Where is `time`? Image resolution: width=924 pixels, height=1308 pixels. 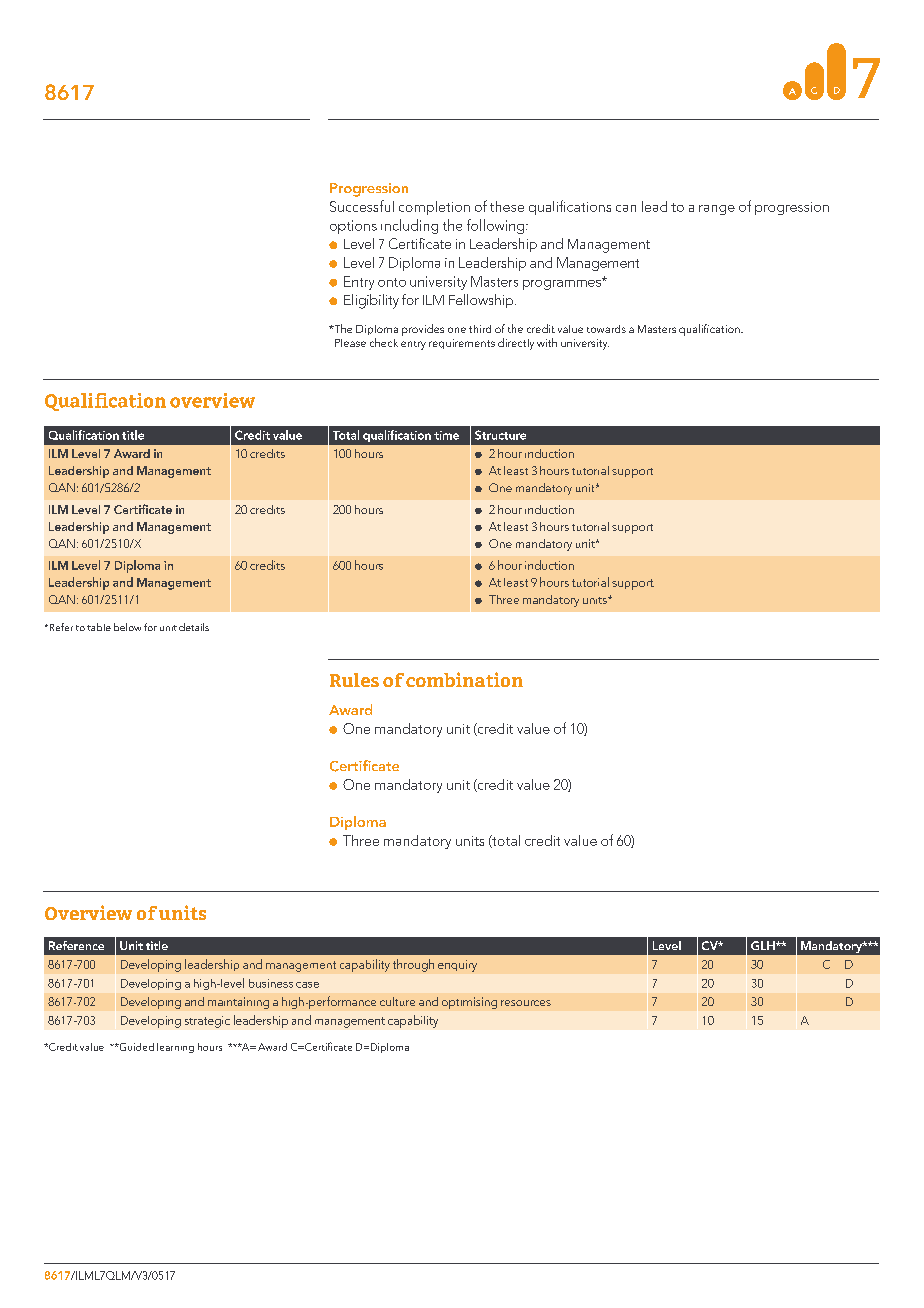 time is located at coordinates (446, 435).
